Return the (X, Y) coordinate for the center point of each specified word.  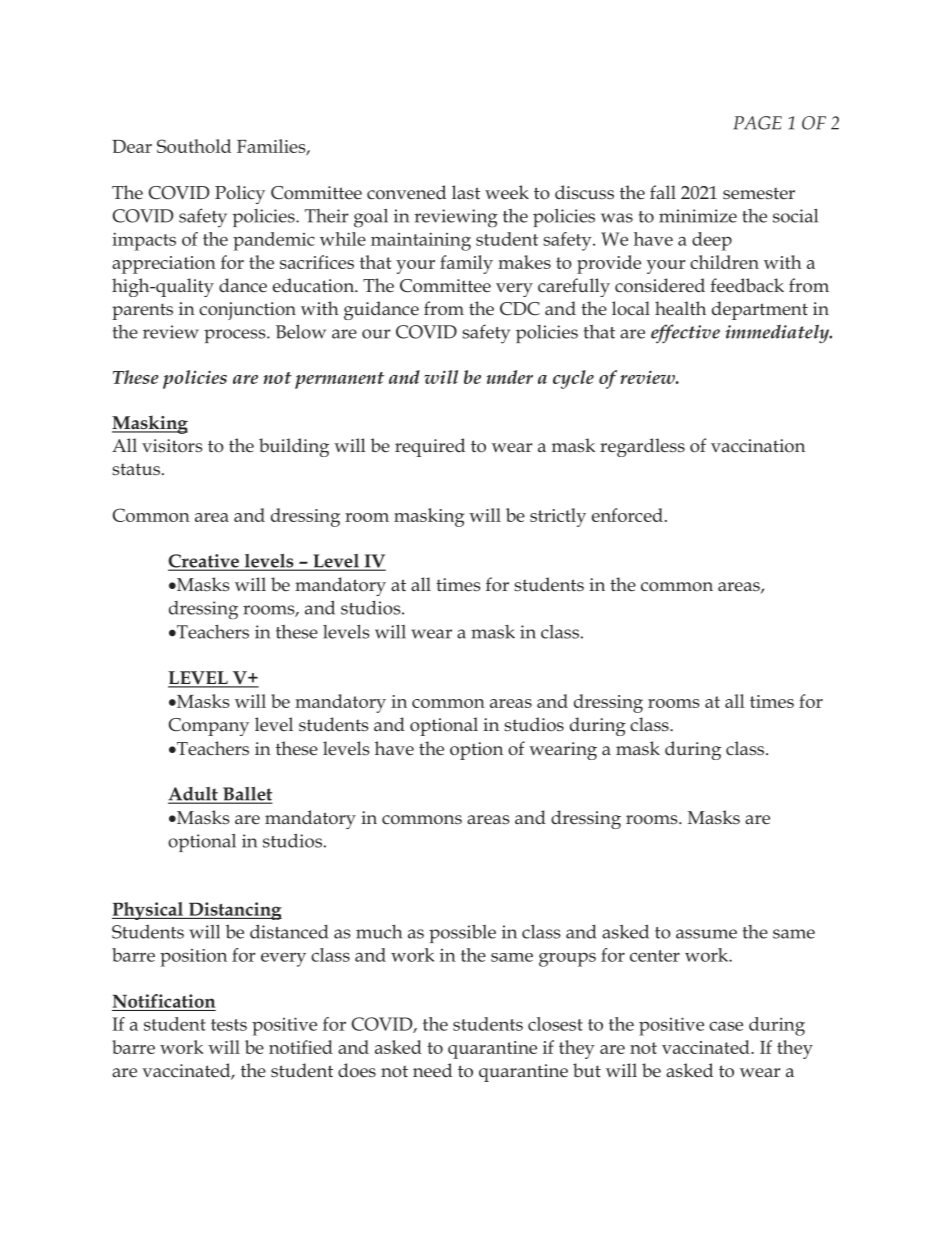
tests (229, 1025)
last (466, 192)
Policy (240, 194)
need (432, 1070)
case (726, 1026)
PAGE (757, 123)
